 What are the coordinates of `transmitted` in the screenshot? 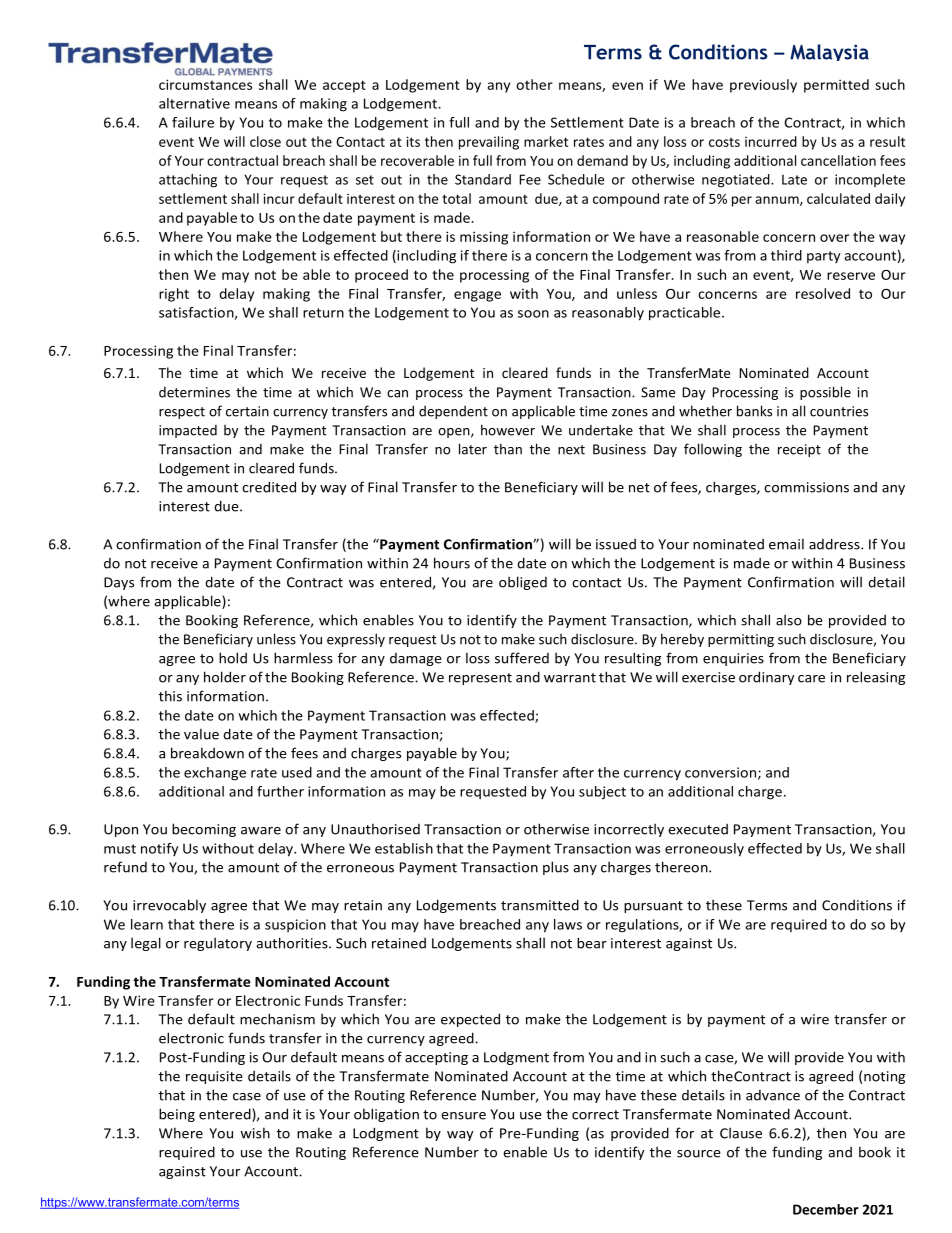 It's located at (540, 905).
